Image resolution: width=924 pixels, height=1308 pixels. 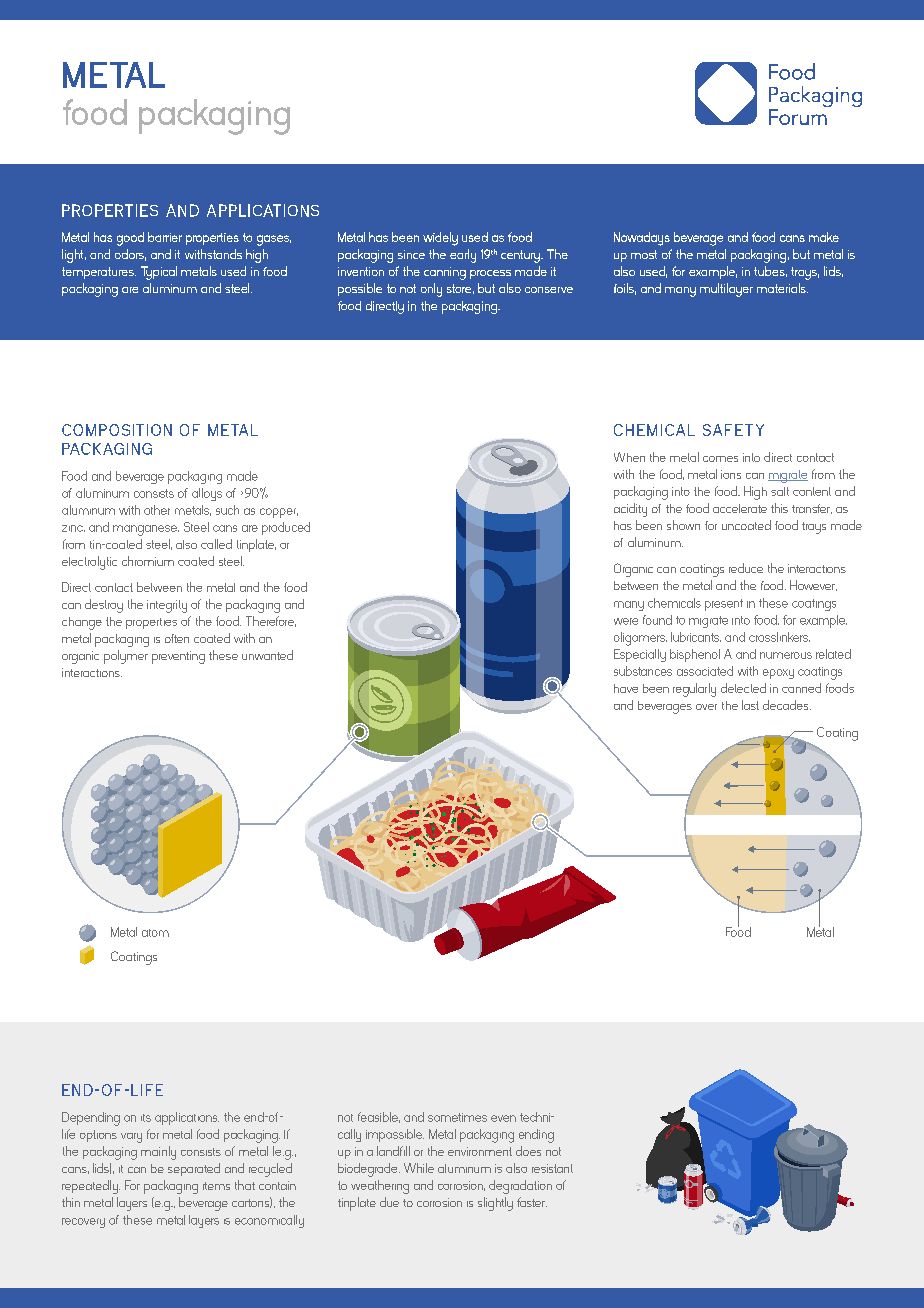 I want to click on polymer, so click(x=126, y=657).
